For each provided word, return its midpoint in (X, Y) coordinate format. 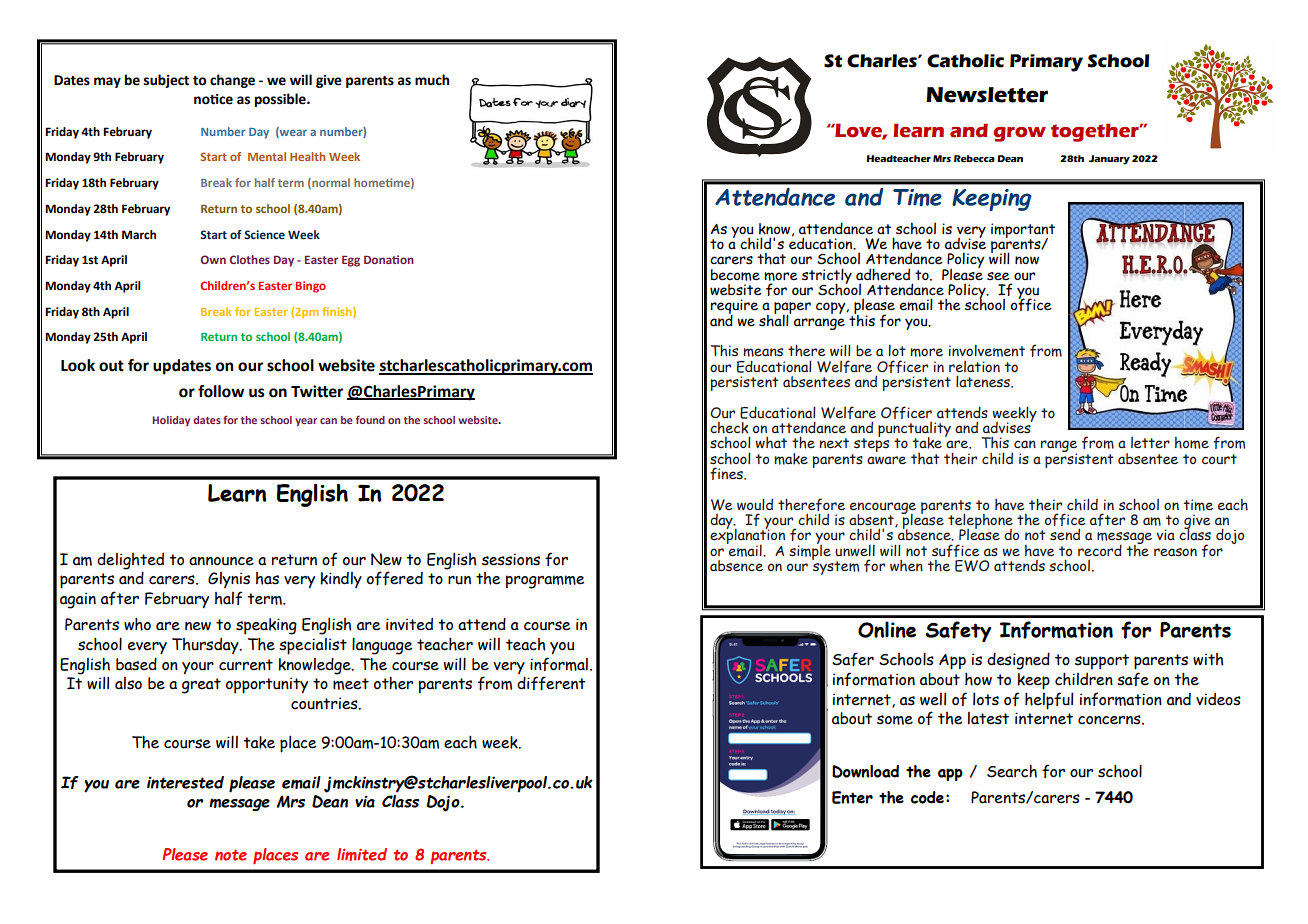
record (1100, 550)
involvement (987, 350)
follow (221, 391)
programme (545, 582)
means (763, 352)
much (432, 80)
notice (213, 99)
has (267, 578)
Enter (852, 797)
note (231, 855)
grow (1020, 134)
